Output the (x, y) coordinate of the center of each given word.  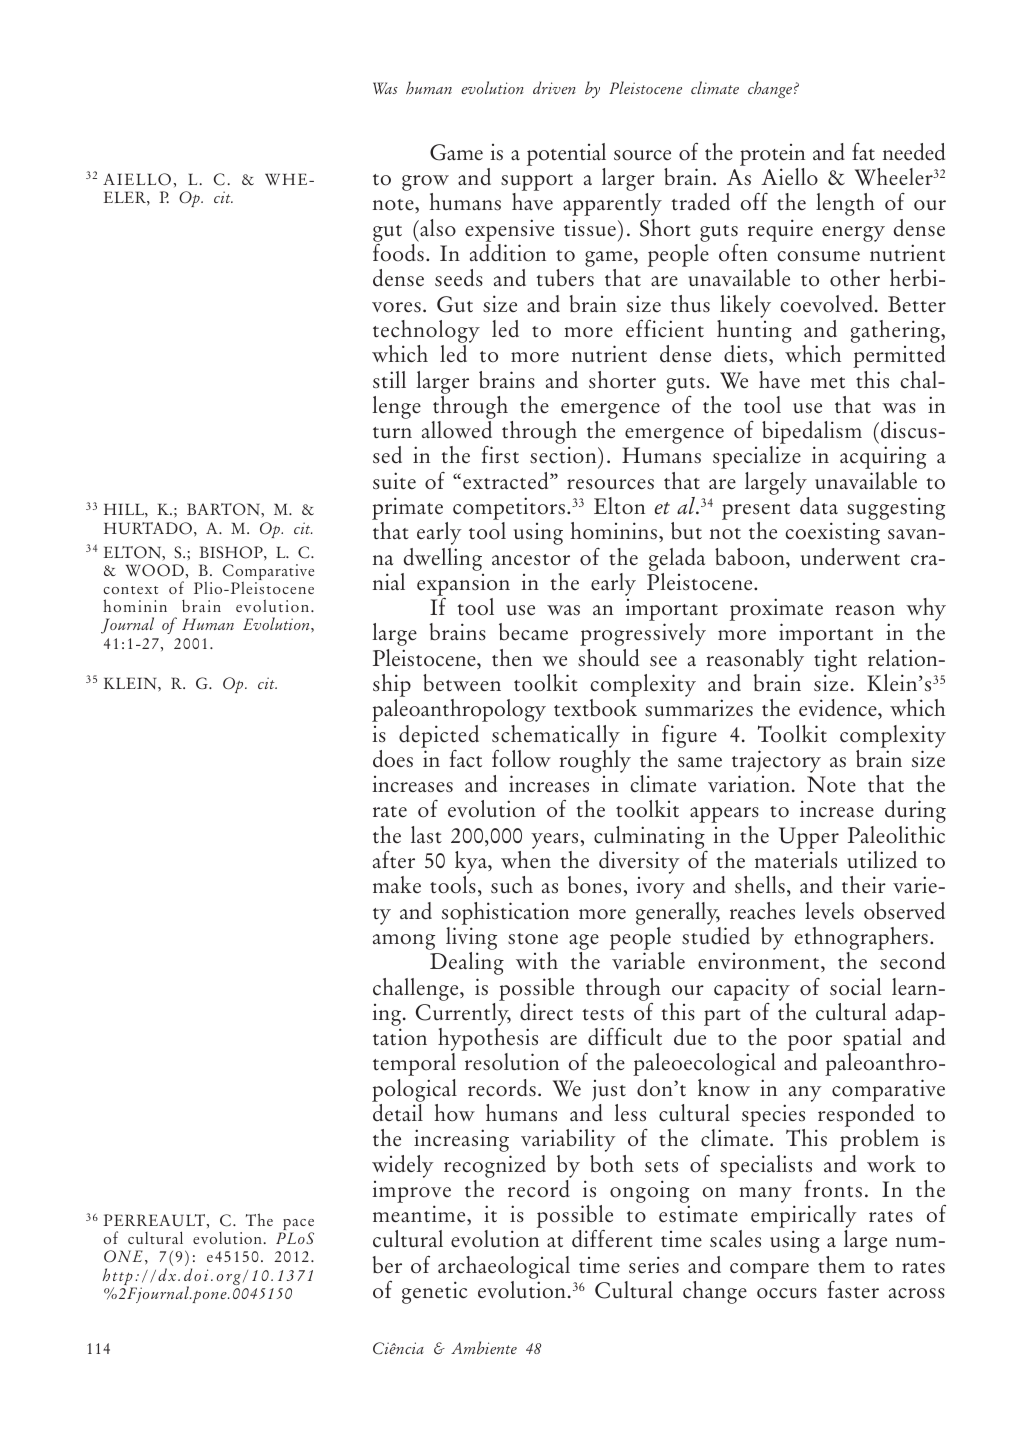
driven (554, 87)
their (864, 885)
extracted (507, 481)
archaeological (504, 1267)
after (394, 859)
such (512, 885)
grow (425, 184)
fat (863, 151)
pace (297, 1226)
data (819, 506)
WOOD (155, 570)
